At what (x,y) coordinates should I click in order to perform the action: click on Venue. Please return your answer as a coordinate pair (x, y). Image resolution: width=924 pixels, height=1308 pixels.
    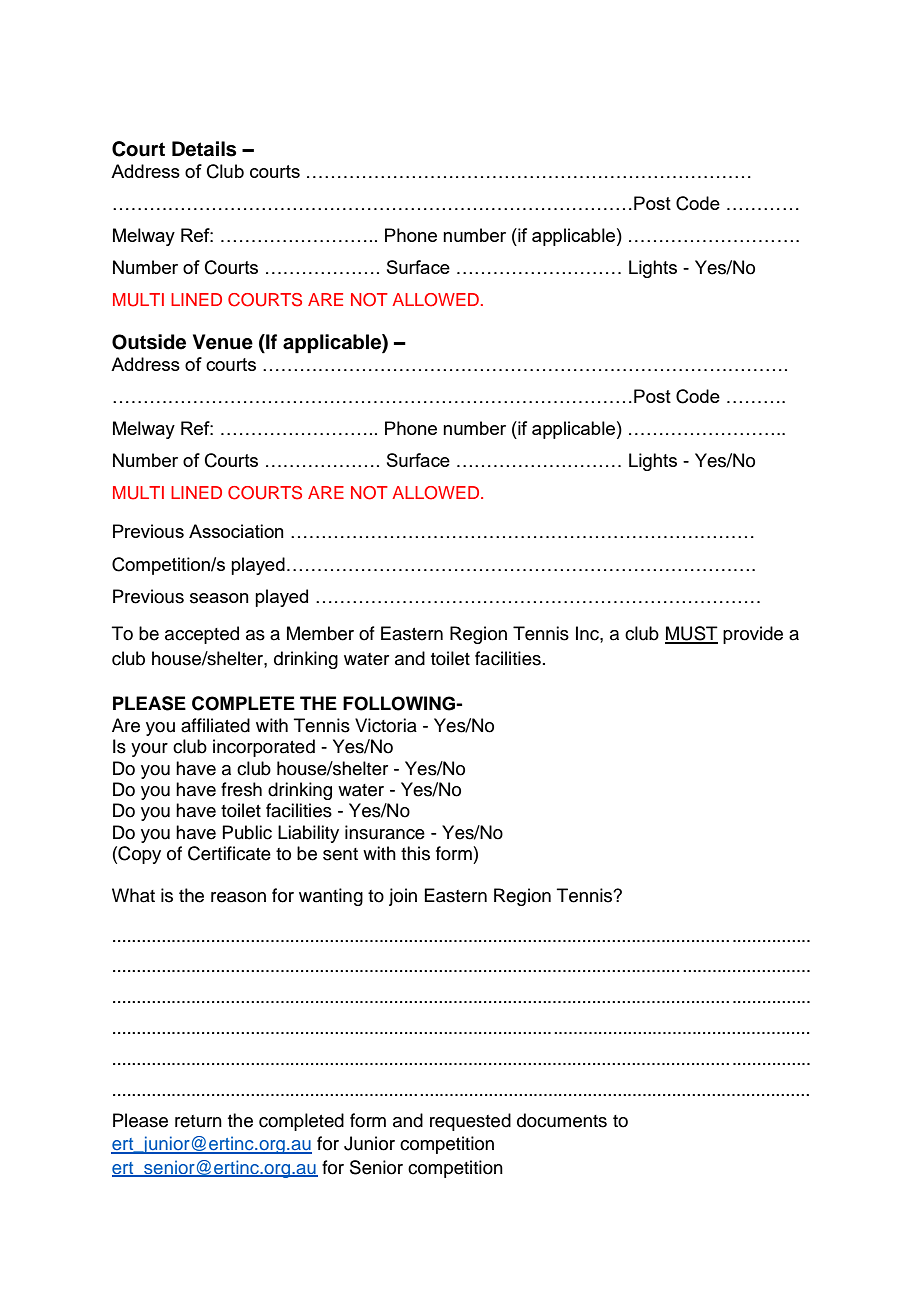
    Looking at the image, I should click on (223, 342).
